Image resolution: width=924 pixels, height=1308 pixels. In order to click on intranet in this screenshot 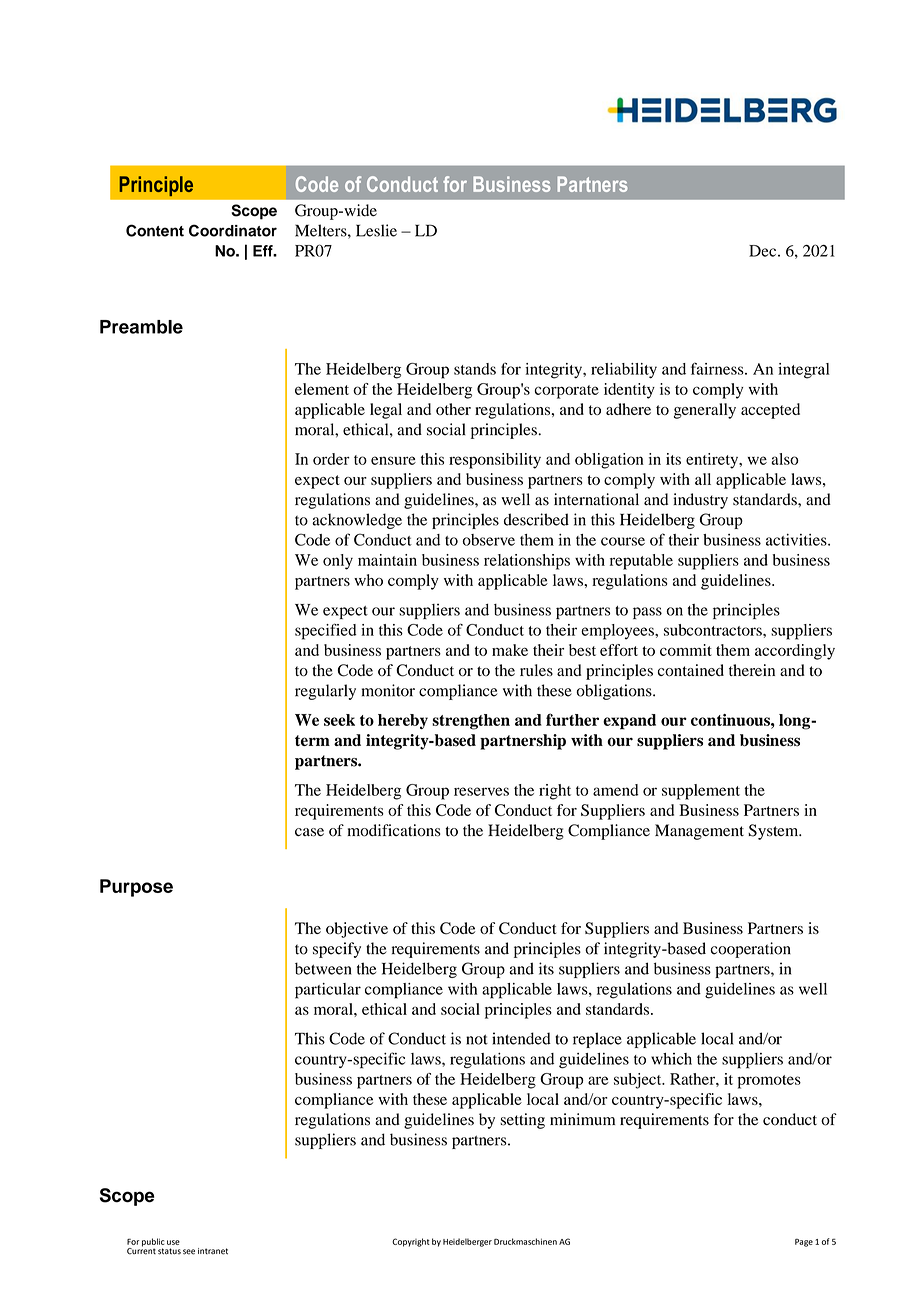, I will do `click(213, 1251)`.
